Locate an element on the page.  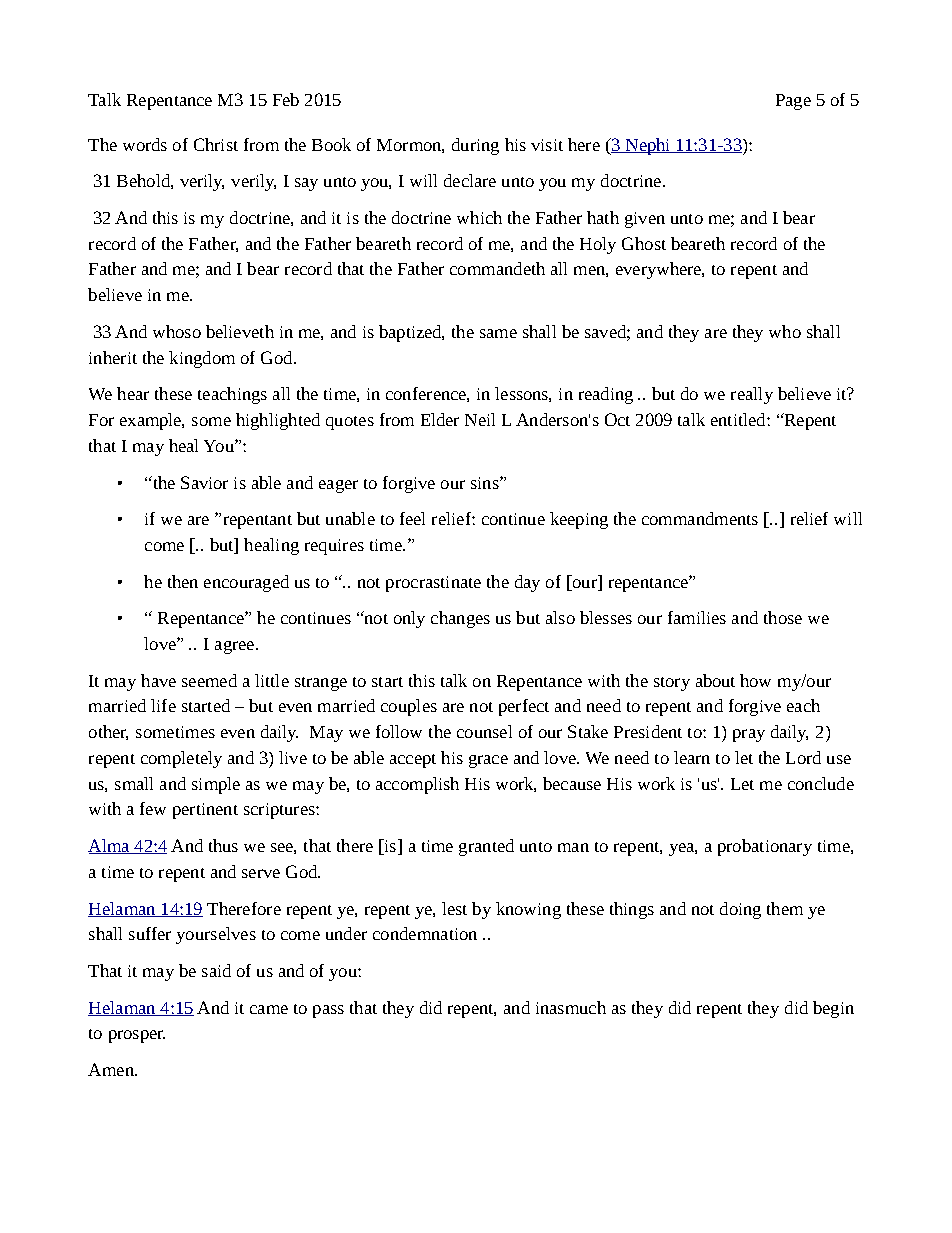
begin is located at coordinates (833, 1009).
